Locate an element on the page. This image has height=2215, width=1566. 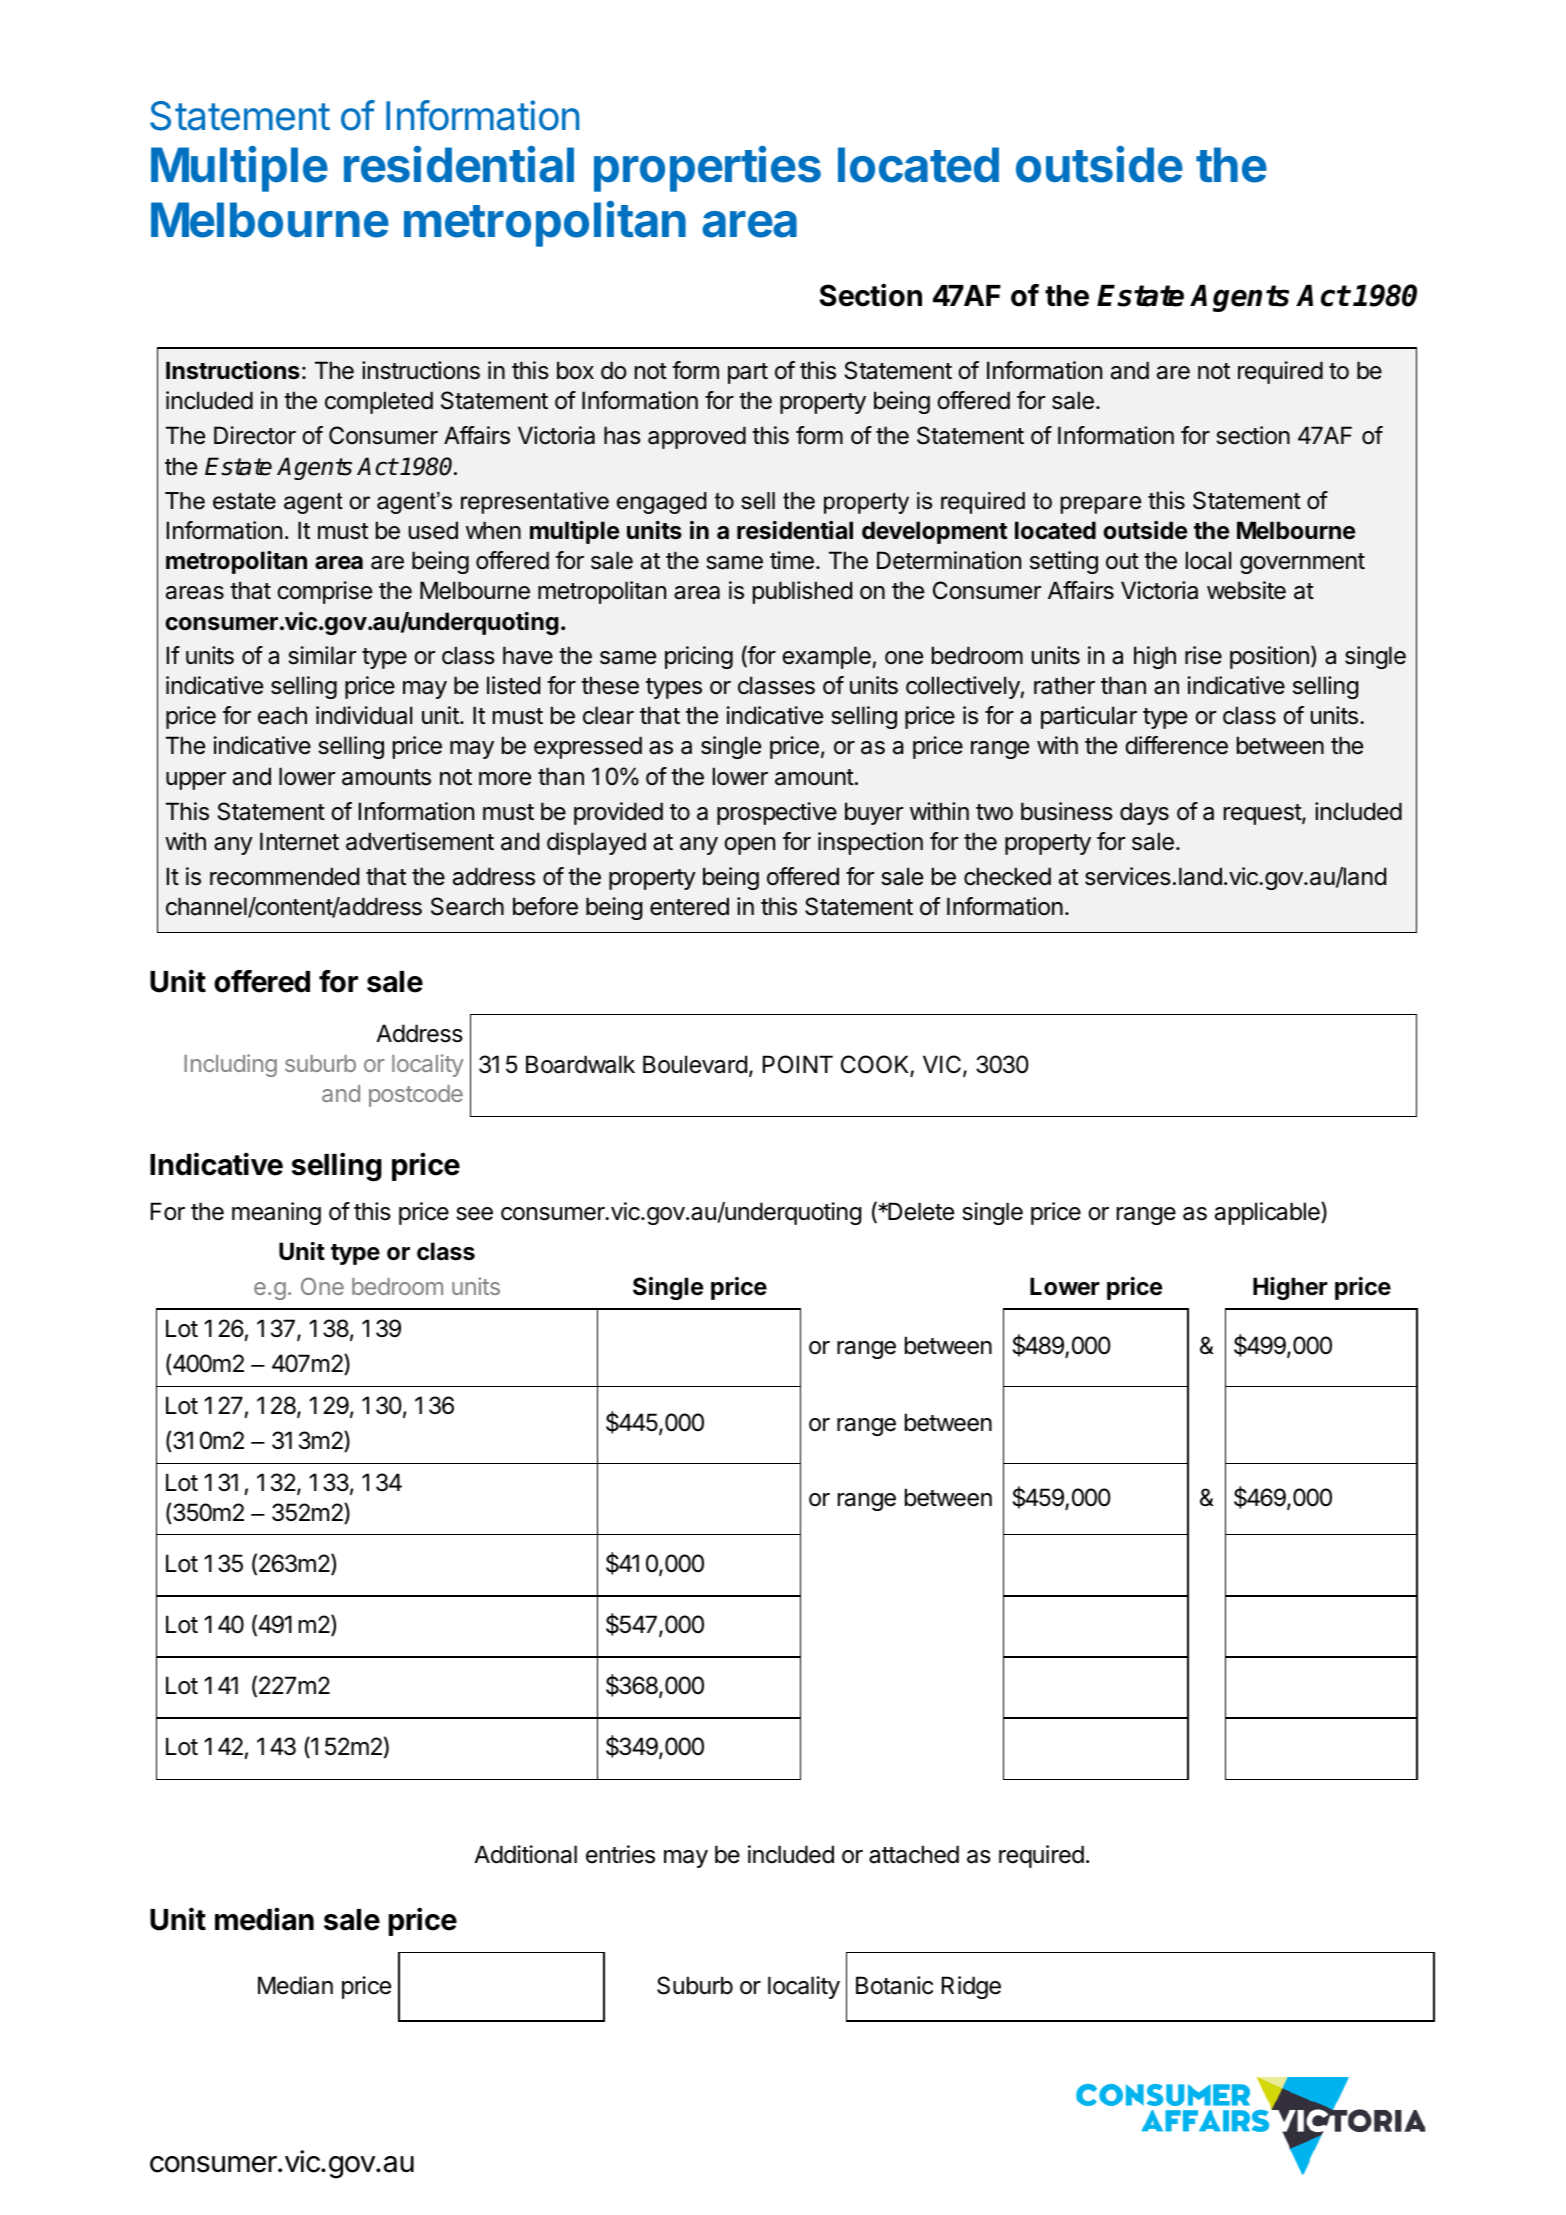
similar is located at coordinates (322, 655).
